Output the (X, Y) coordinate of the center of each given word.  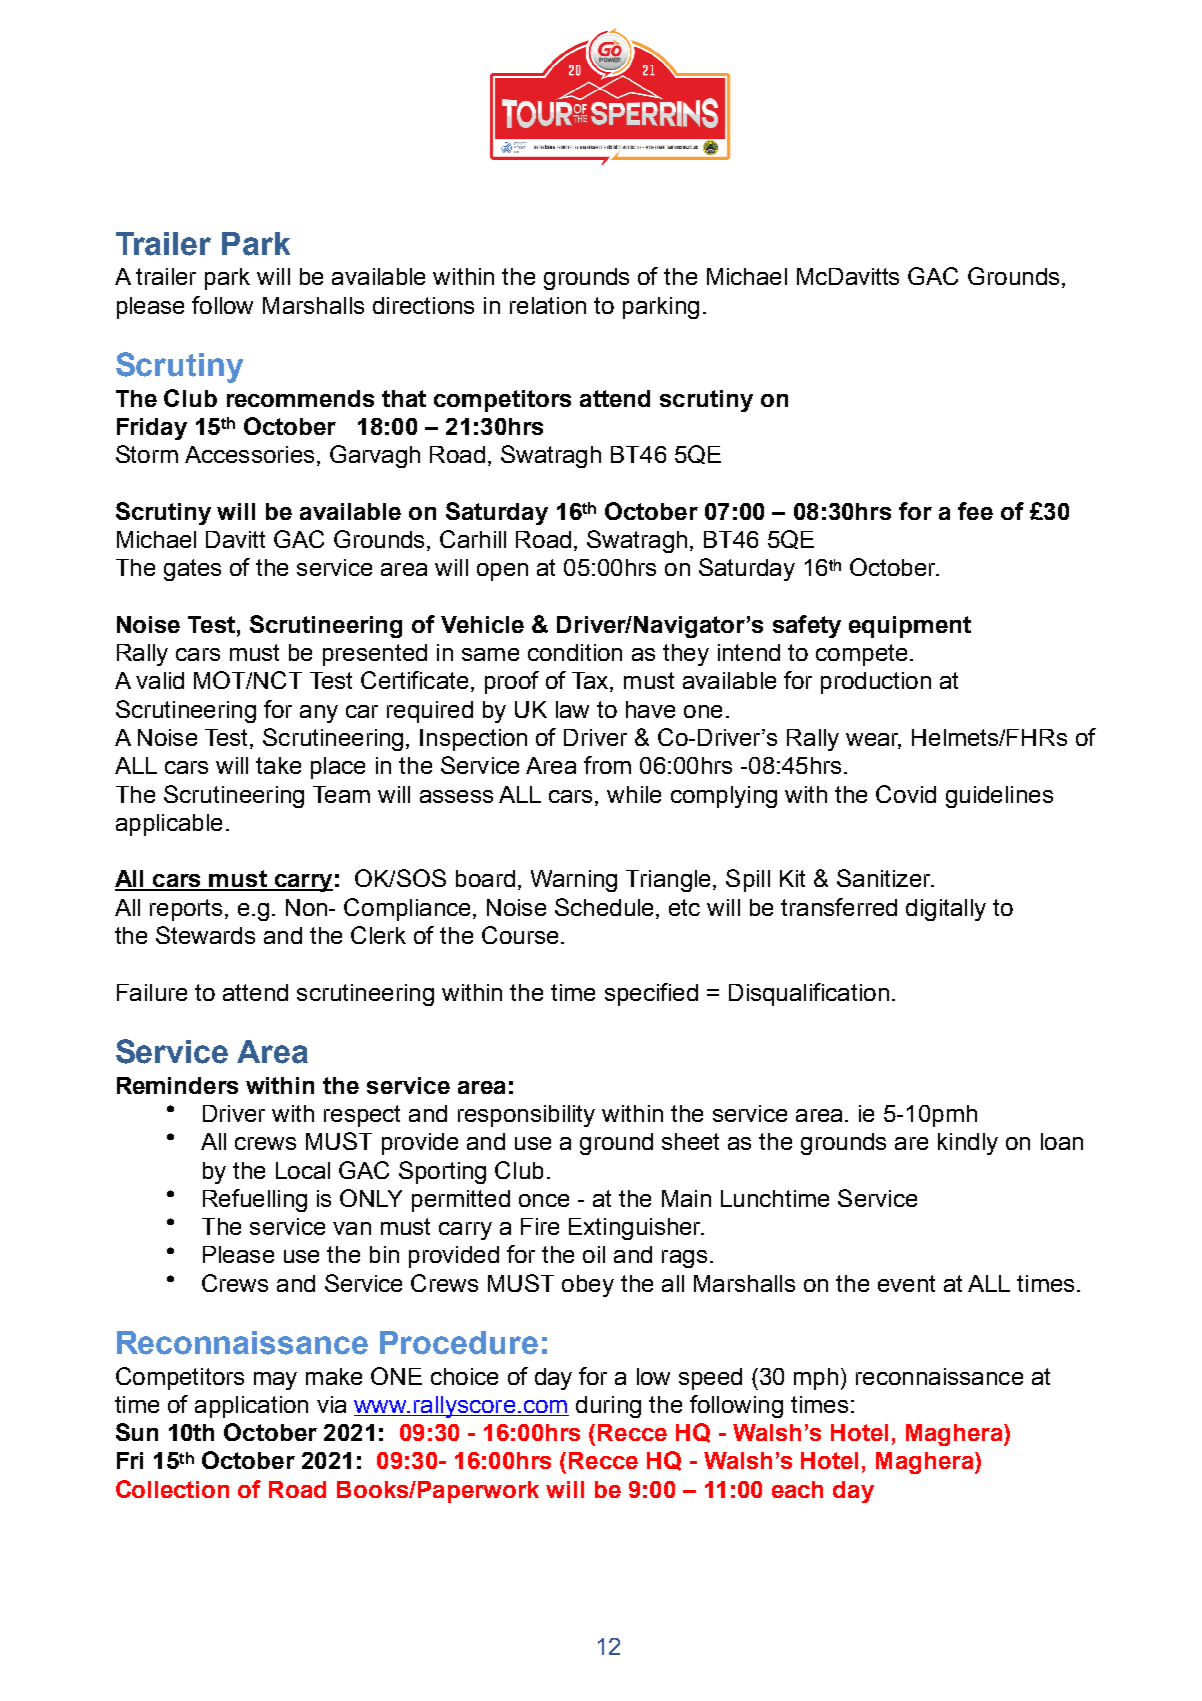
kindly (968, 1144)
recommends (300, 398)
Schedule (604, 907)
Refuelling (255, 1200)
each (797, 1489)
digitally (946, 910)
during (608, 1407)
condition (575, 652)
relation (548, 305)
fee (975, 511)
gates (192, 570)
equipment (910, 627)
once (544, 1200)
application (251, 1407)
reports (186, 910)
